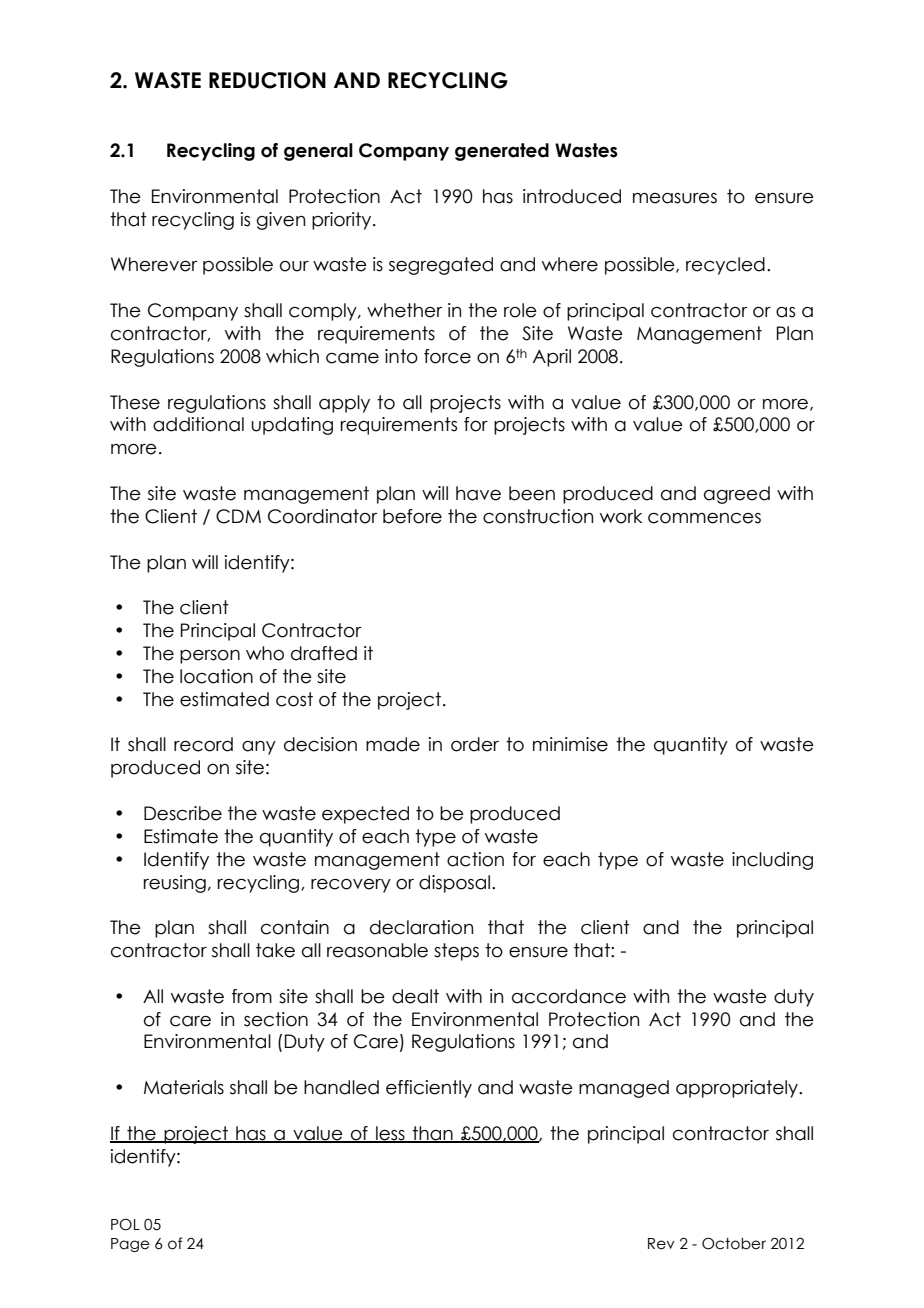  What do you see at coordinates (456, 952) in the screenshot?
I see `steps` at bounding box center [456, 952].
